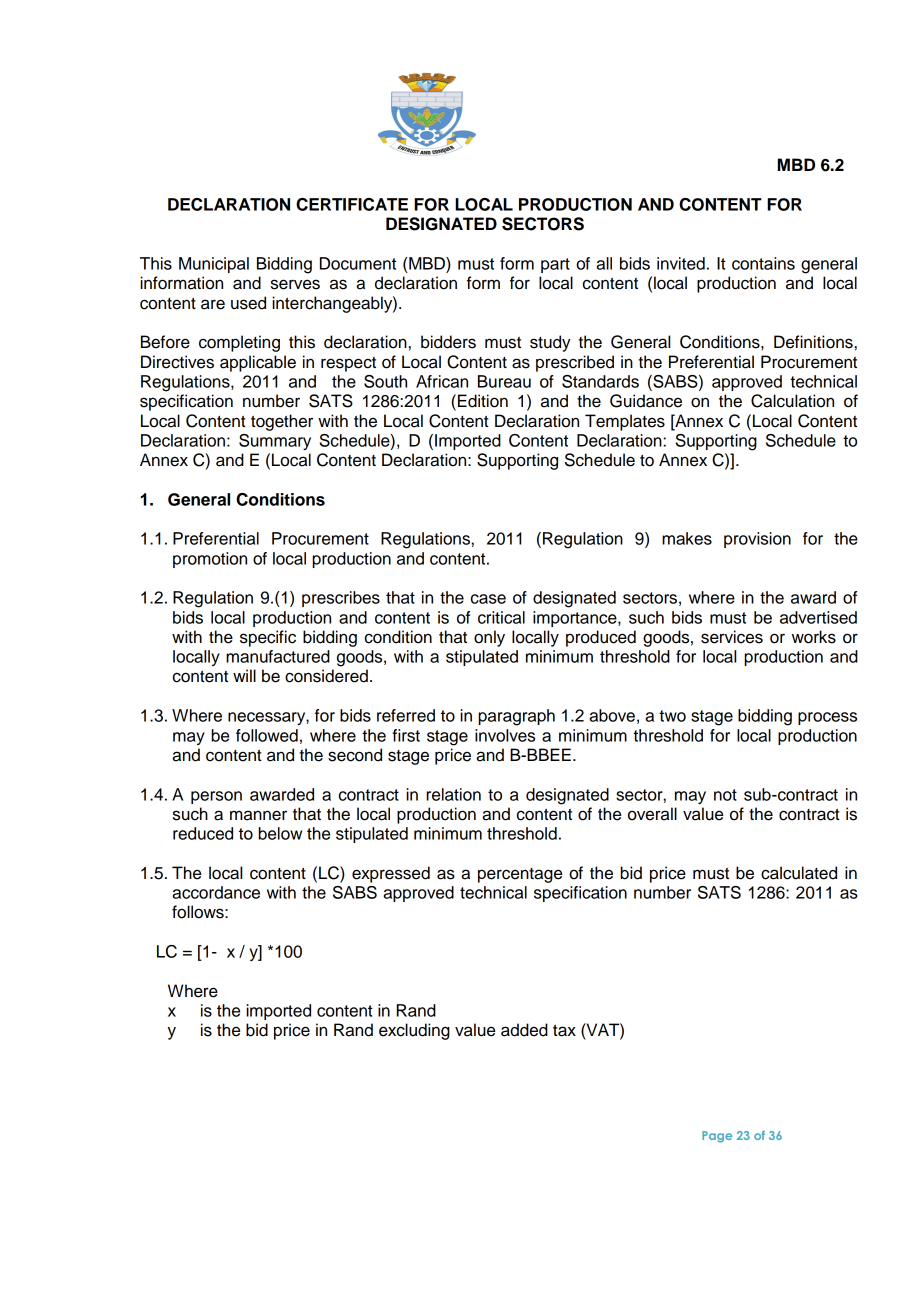 The width and height of the page is (924, 1308). I want to click on provision, so click(757, 540).
